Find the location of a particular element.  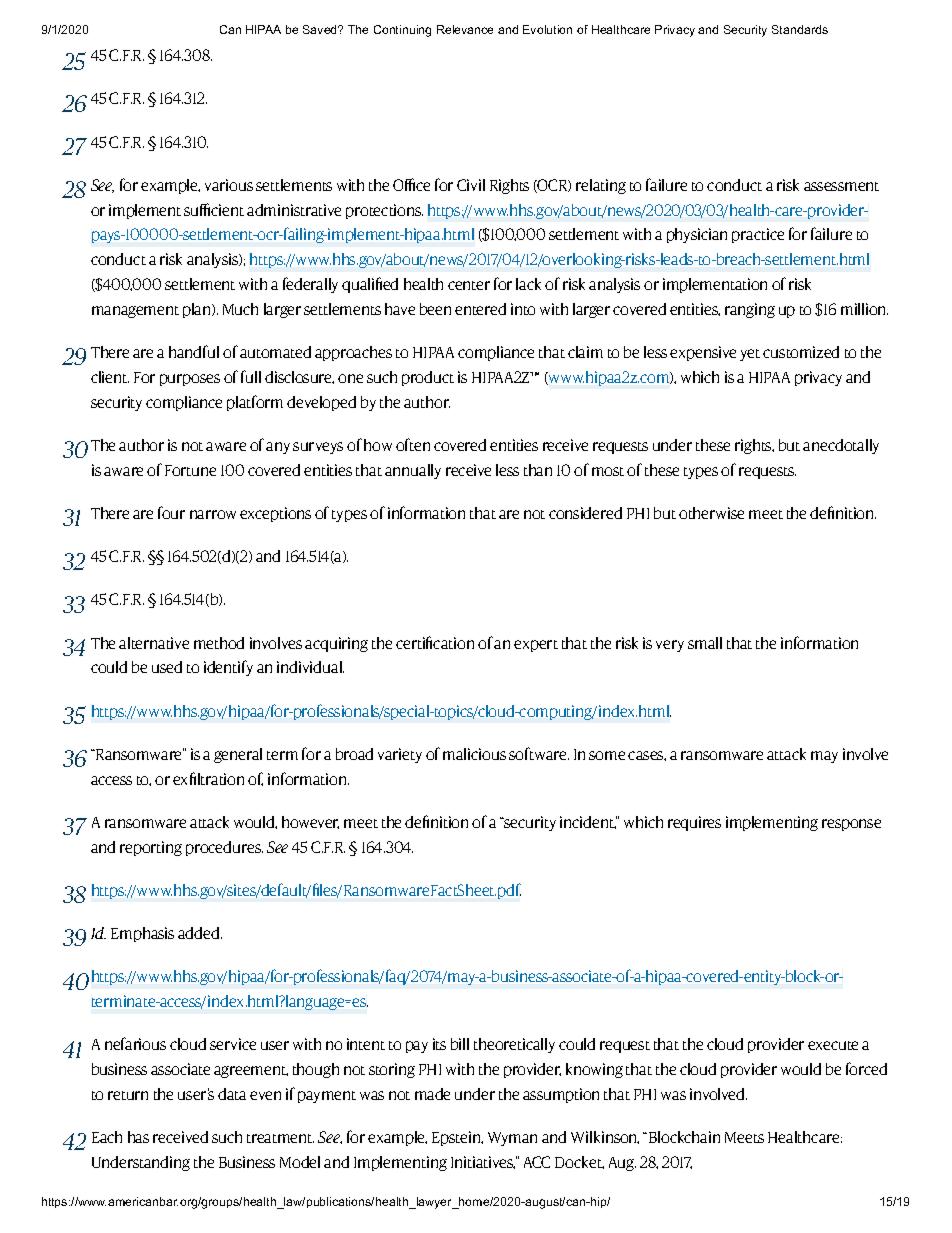

expert is located at coordinates (536, 646).
